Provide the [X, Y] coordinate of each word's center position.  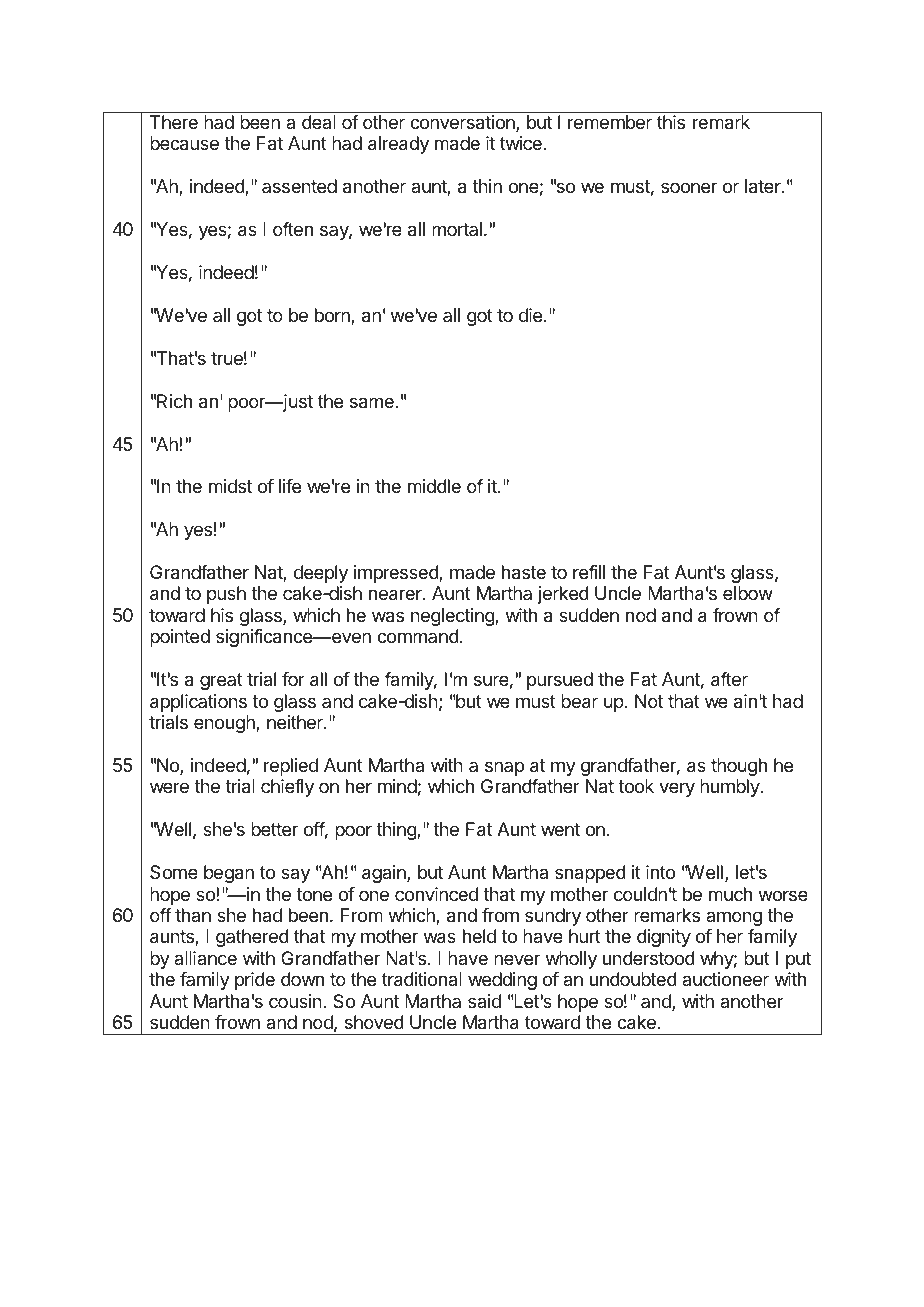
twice [522, 143]
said [484, 1001]
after [729, 679]
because [184, 143]
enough [225, 724]
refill [589, 572]
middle [434, 486]
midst [230, 486]
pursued [560, 681]
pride [255, 981]
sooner [689, 187]
